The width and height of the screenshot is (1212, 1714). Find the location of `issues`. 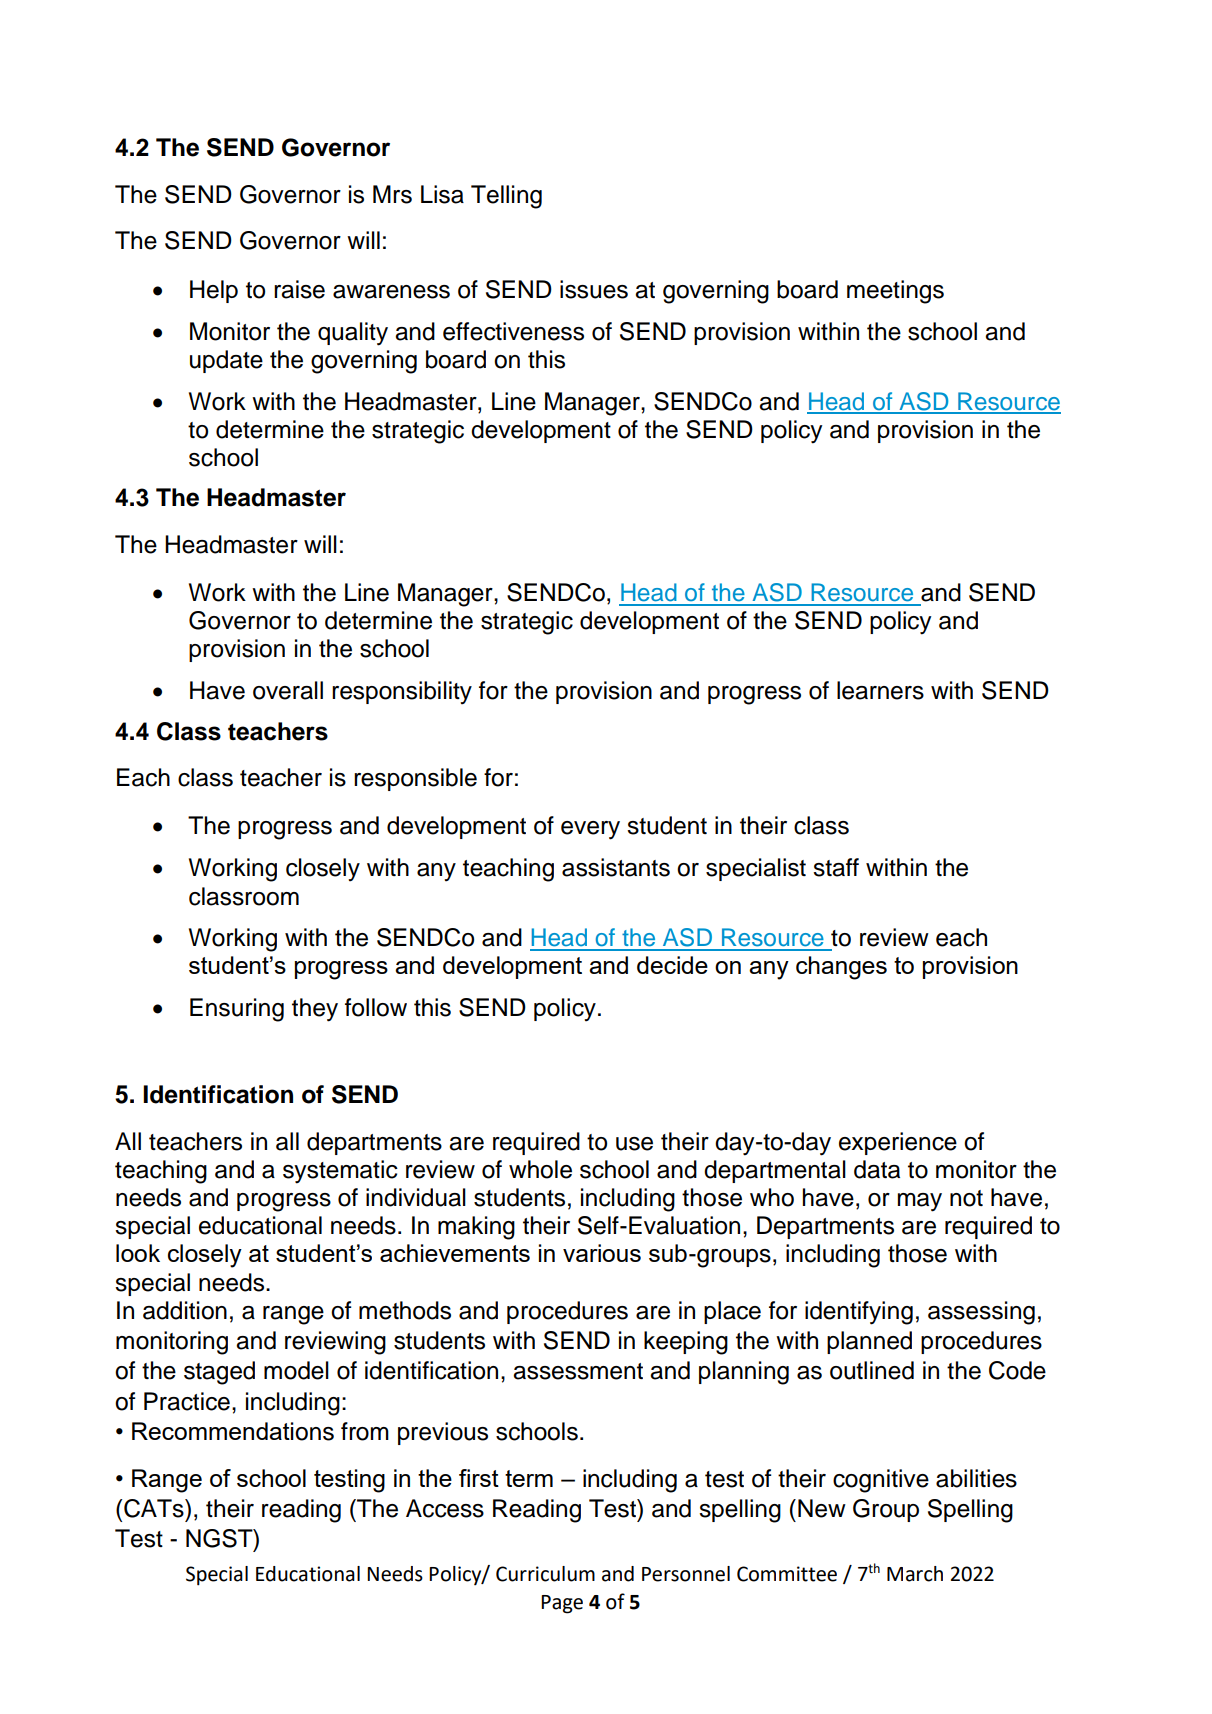

issues is located at coordinates (594, 289).
